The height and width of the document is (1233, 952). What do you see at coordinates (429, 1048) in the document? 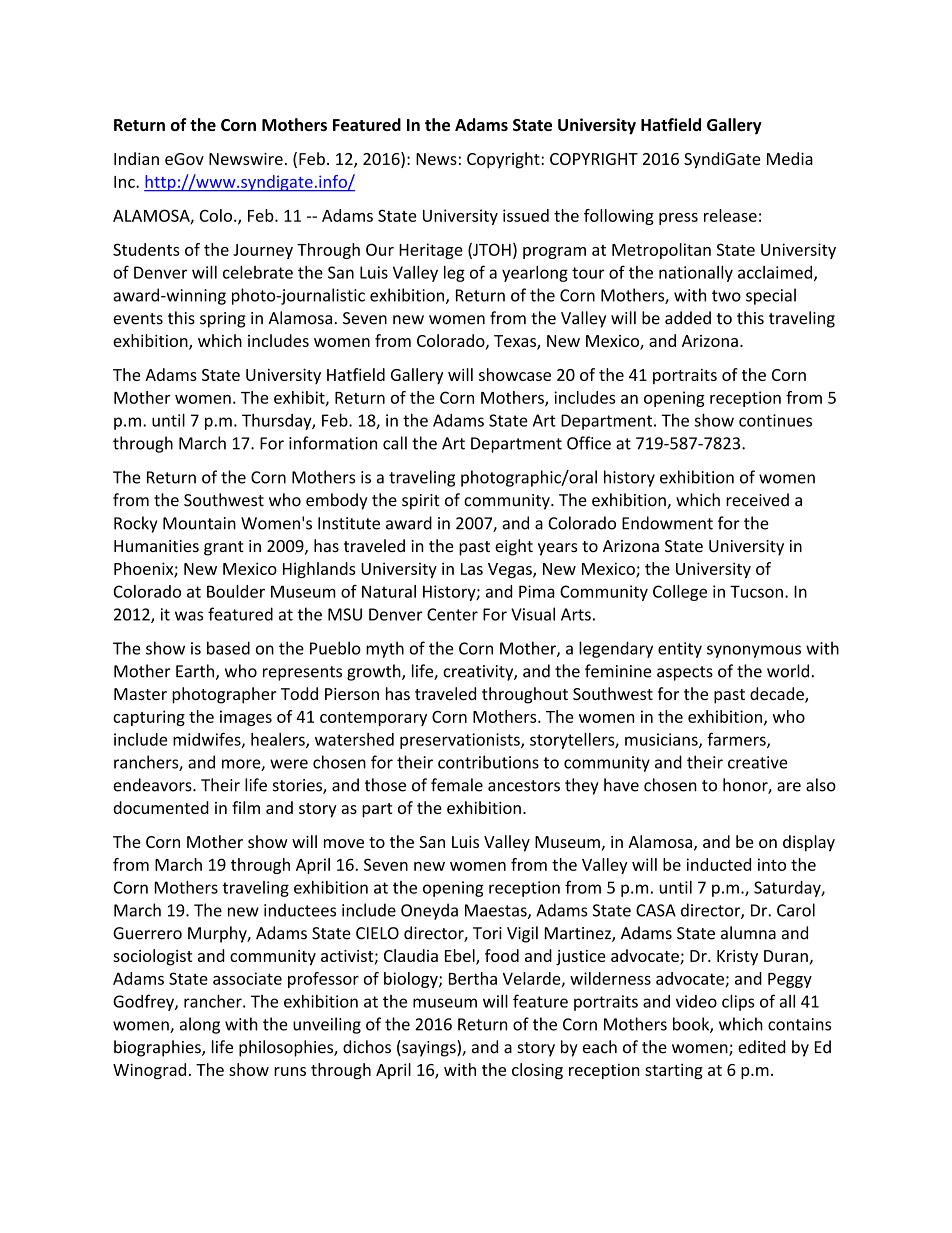
I see `sayings` at bounding box center [429, 1048].
